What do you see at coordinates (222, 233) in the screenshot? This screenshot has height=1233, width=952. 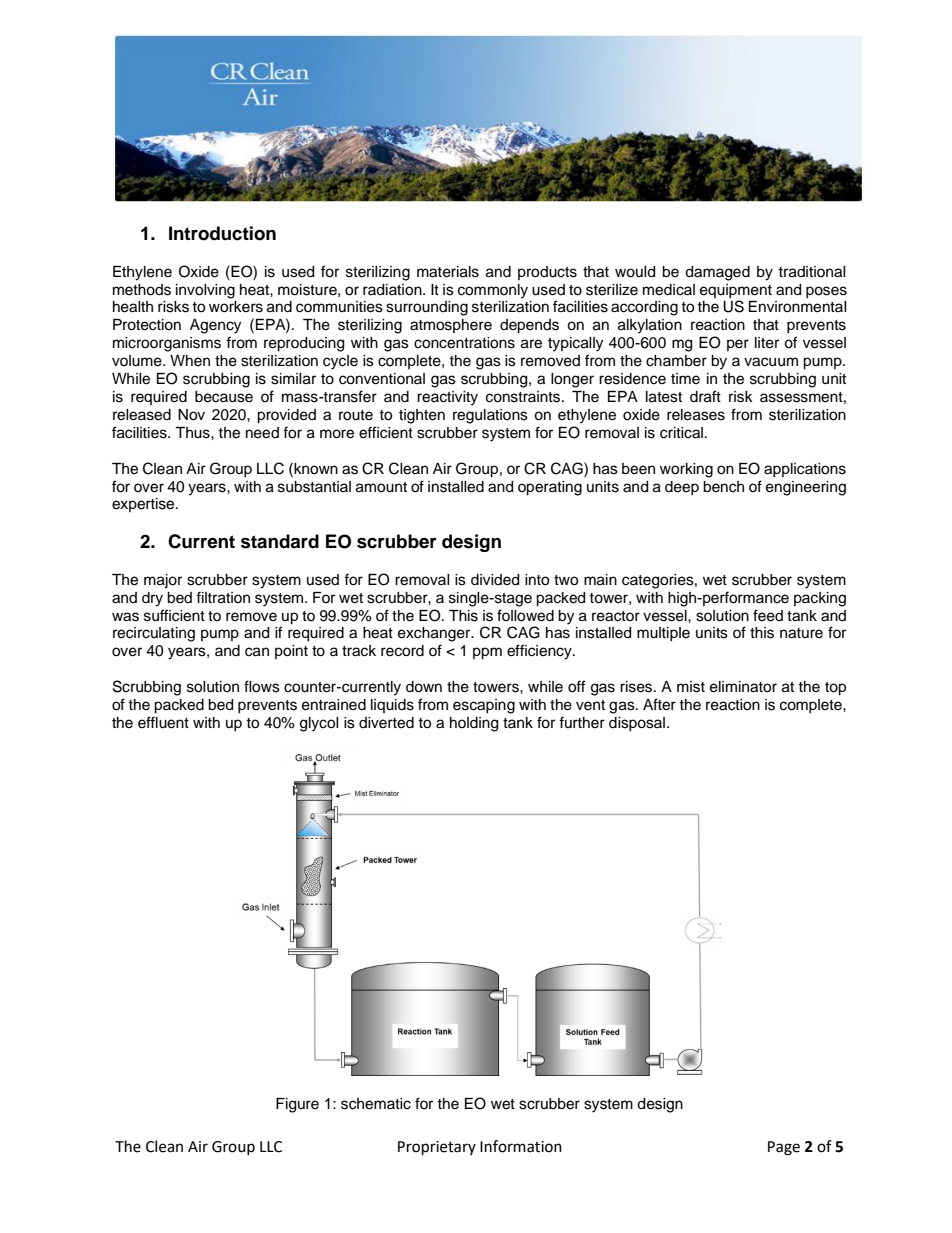 I see `Introduction` at bounding box center [222, 233].
